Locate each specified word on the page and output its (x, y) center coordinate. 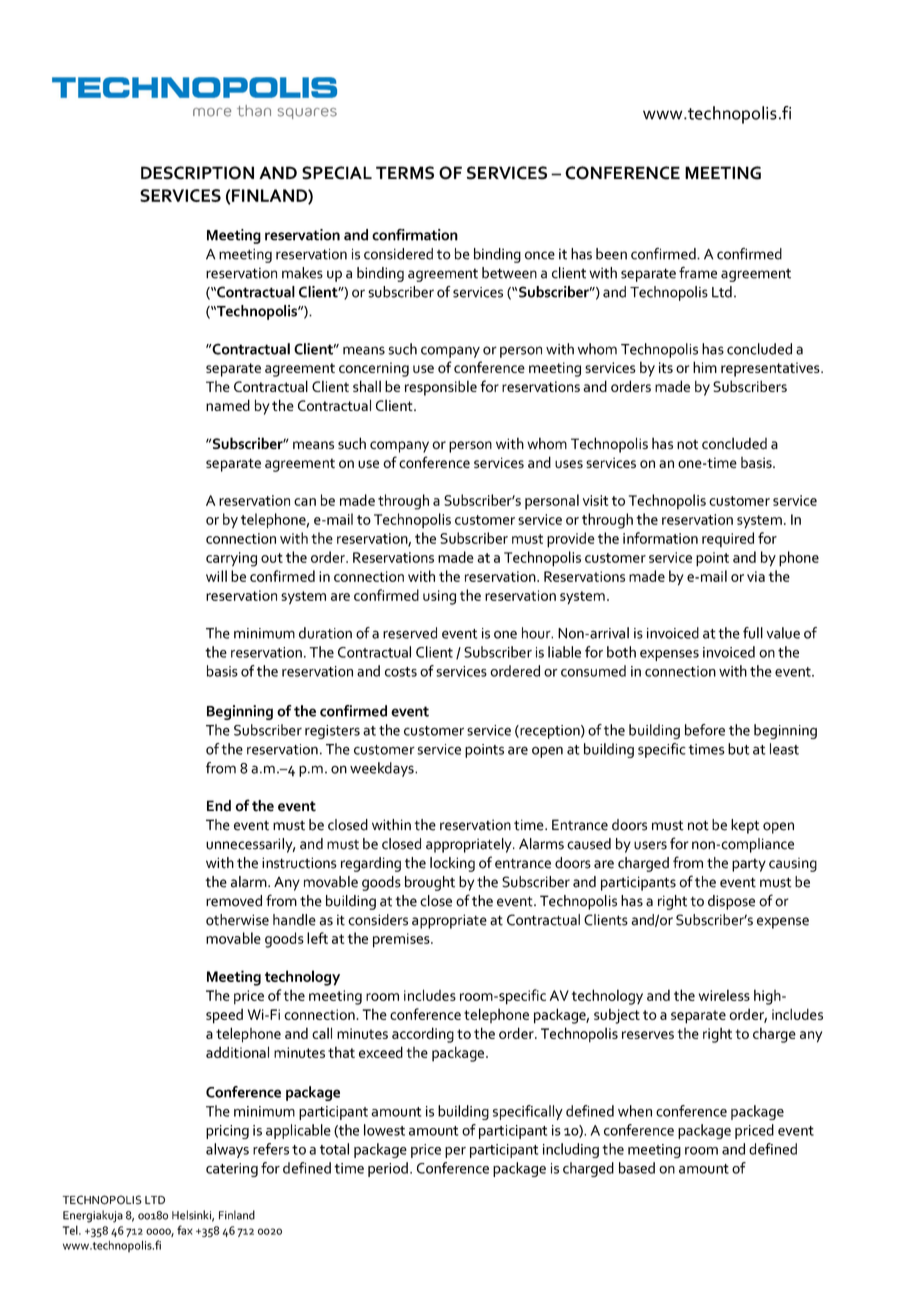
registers (332, 732)
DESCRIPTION (197, 173)
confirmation (415, 235)
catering (232, 1170)
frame (698, 272)
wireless (724, 995)
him (705, 367)
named (228, 405)
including (571, 1150)
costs (401, 672)
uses (569, 464)
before (705, 730)
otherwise (237, 920)
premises (402, 940)
